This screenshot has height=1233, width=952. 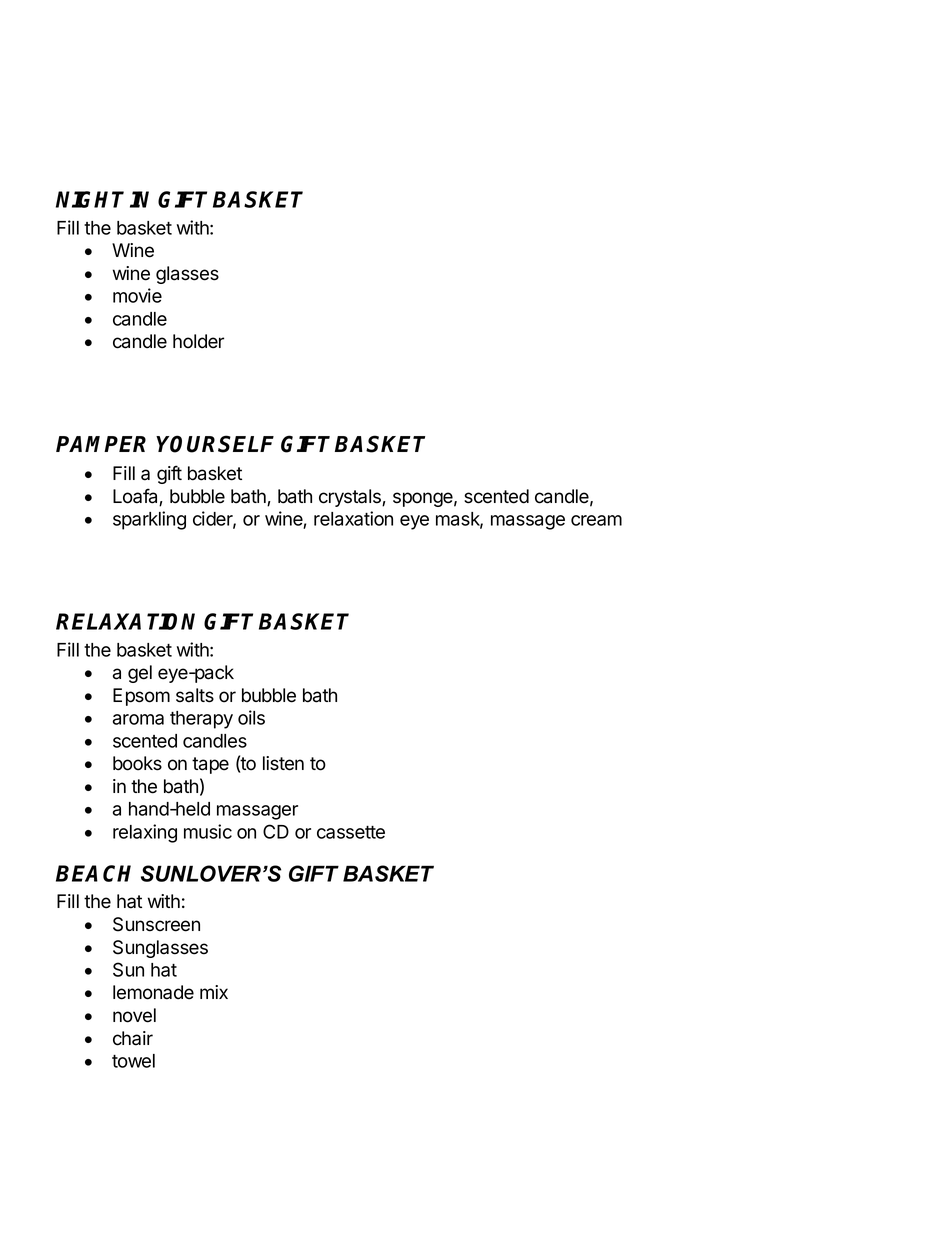 I want to click on gel, so click(x=140, y=674).
